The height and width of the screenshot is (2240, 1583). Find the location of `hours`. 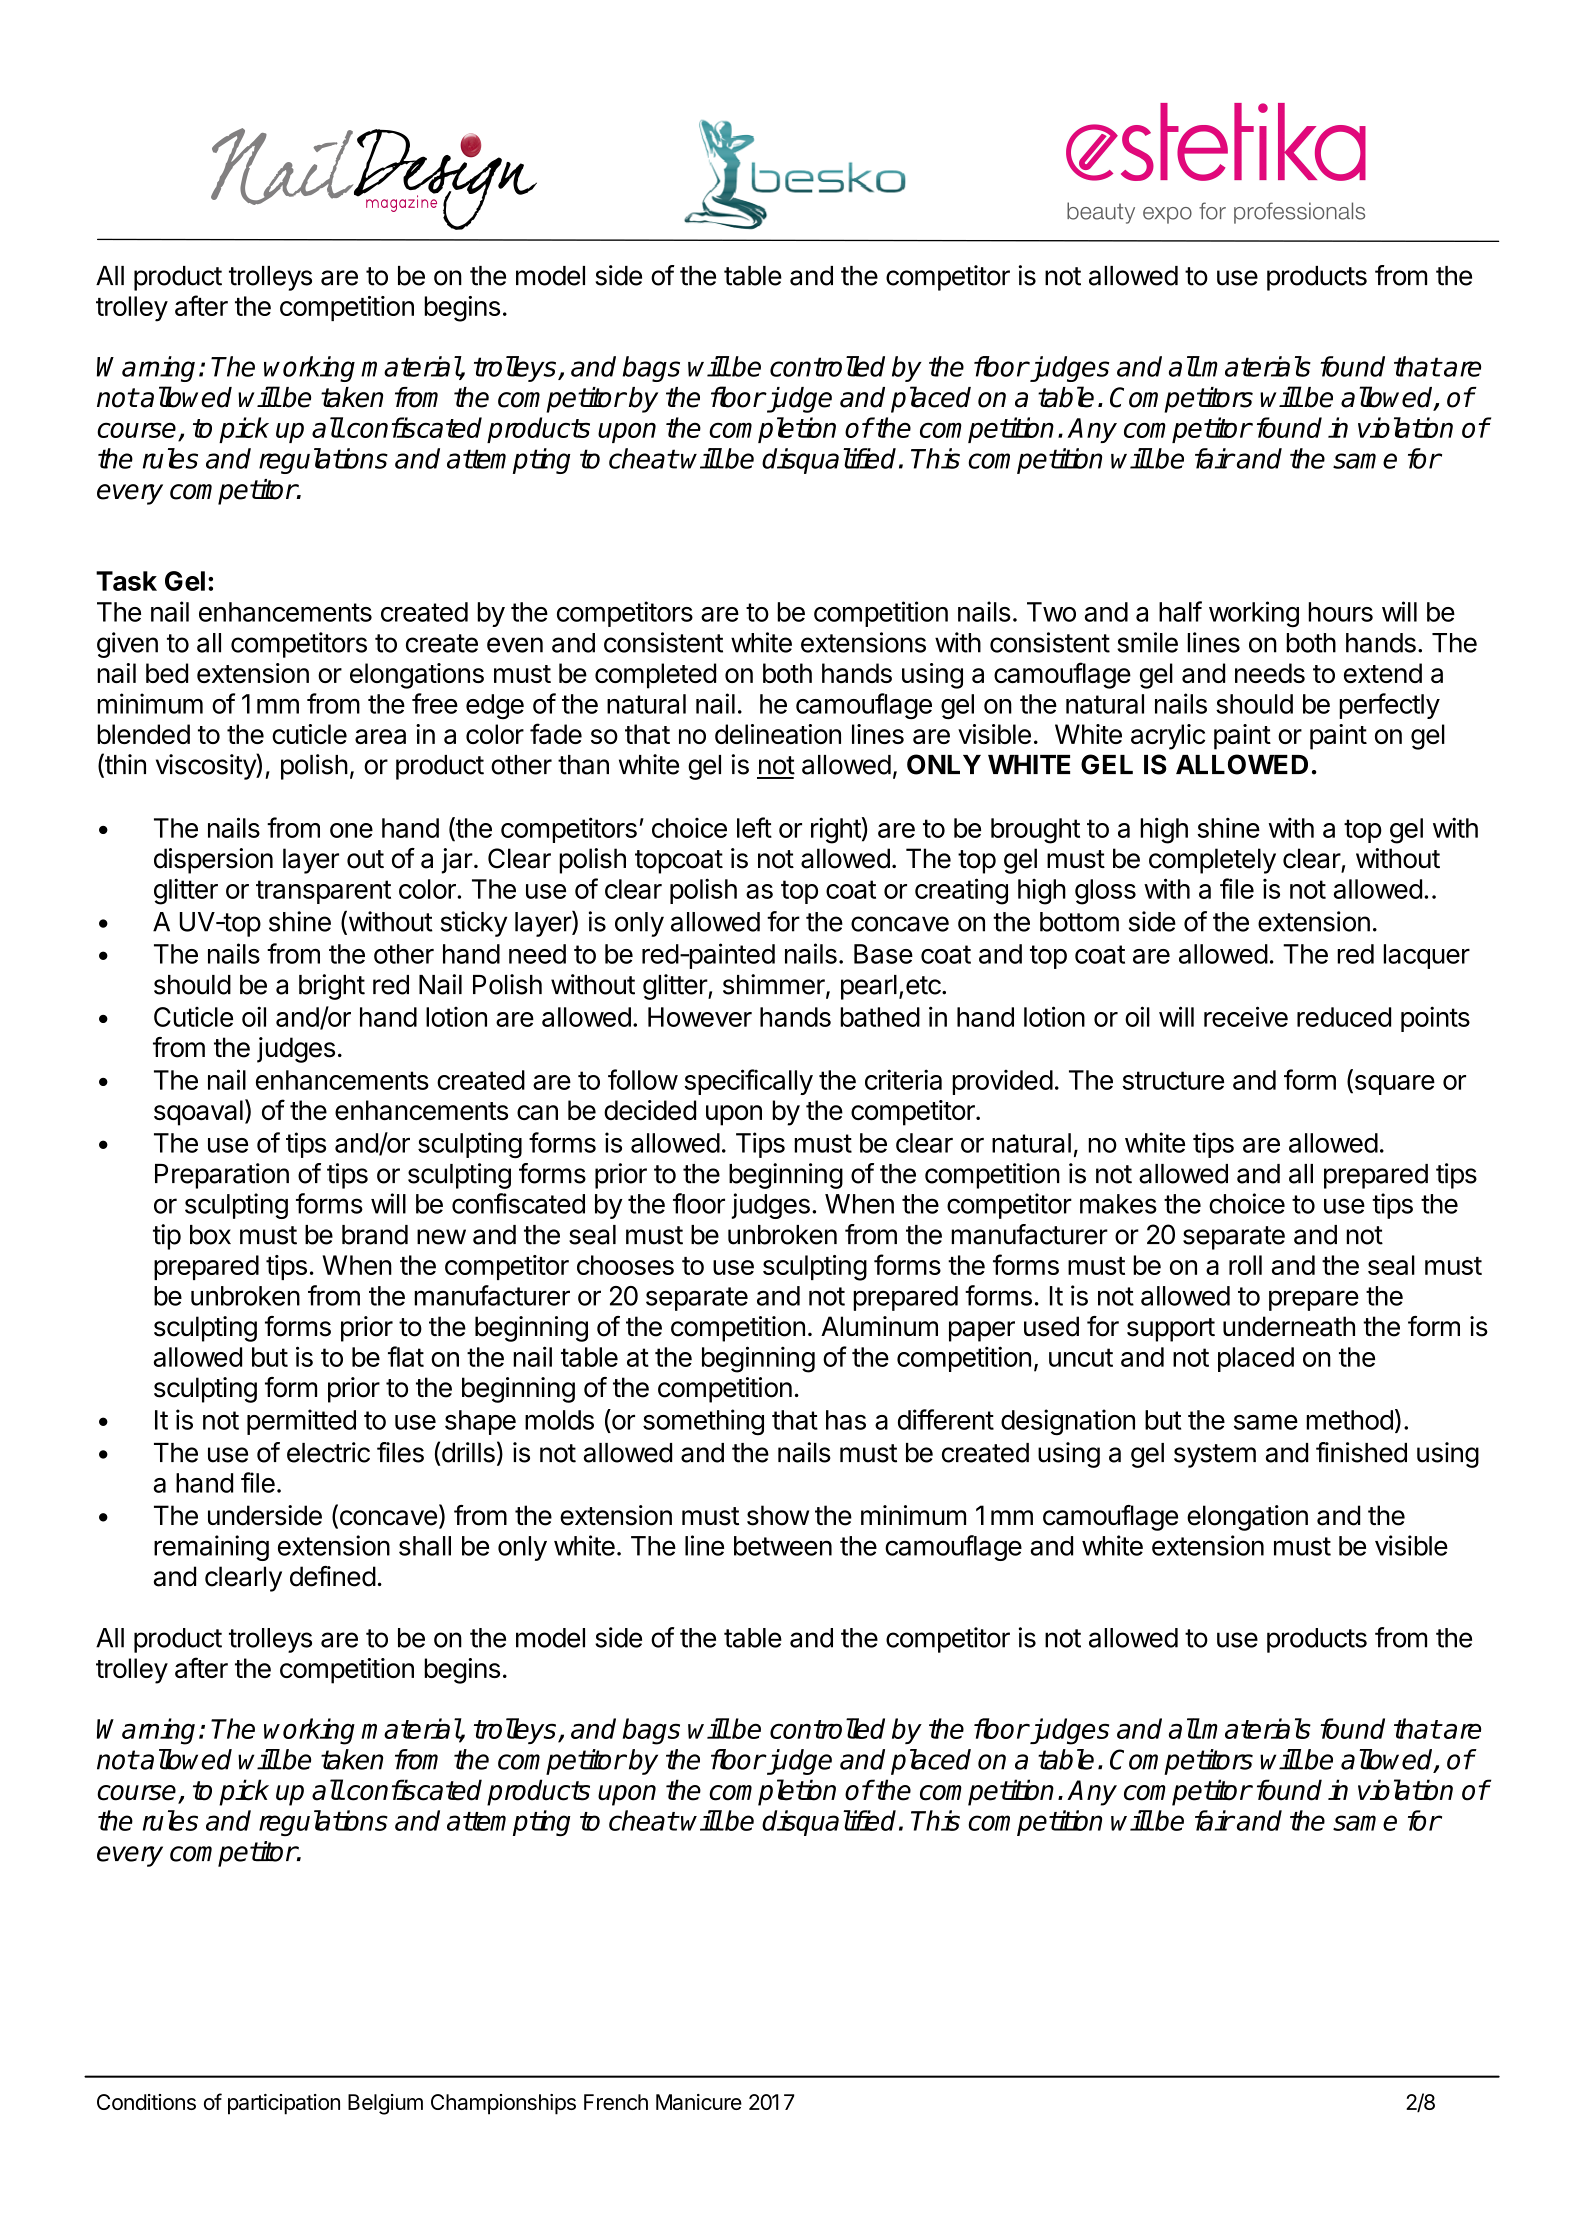

hours is located at coordinates (1340, 612).
